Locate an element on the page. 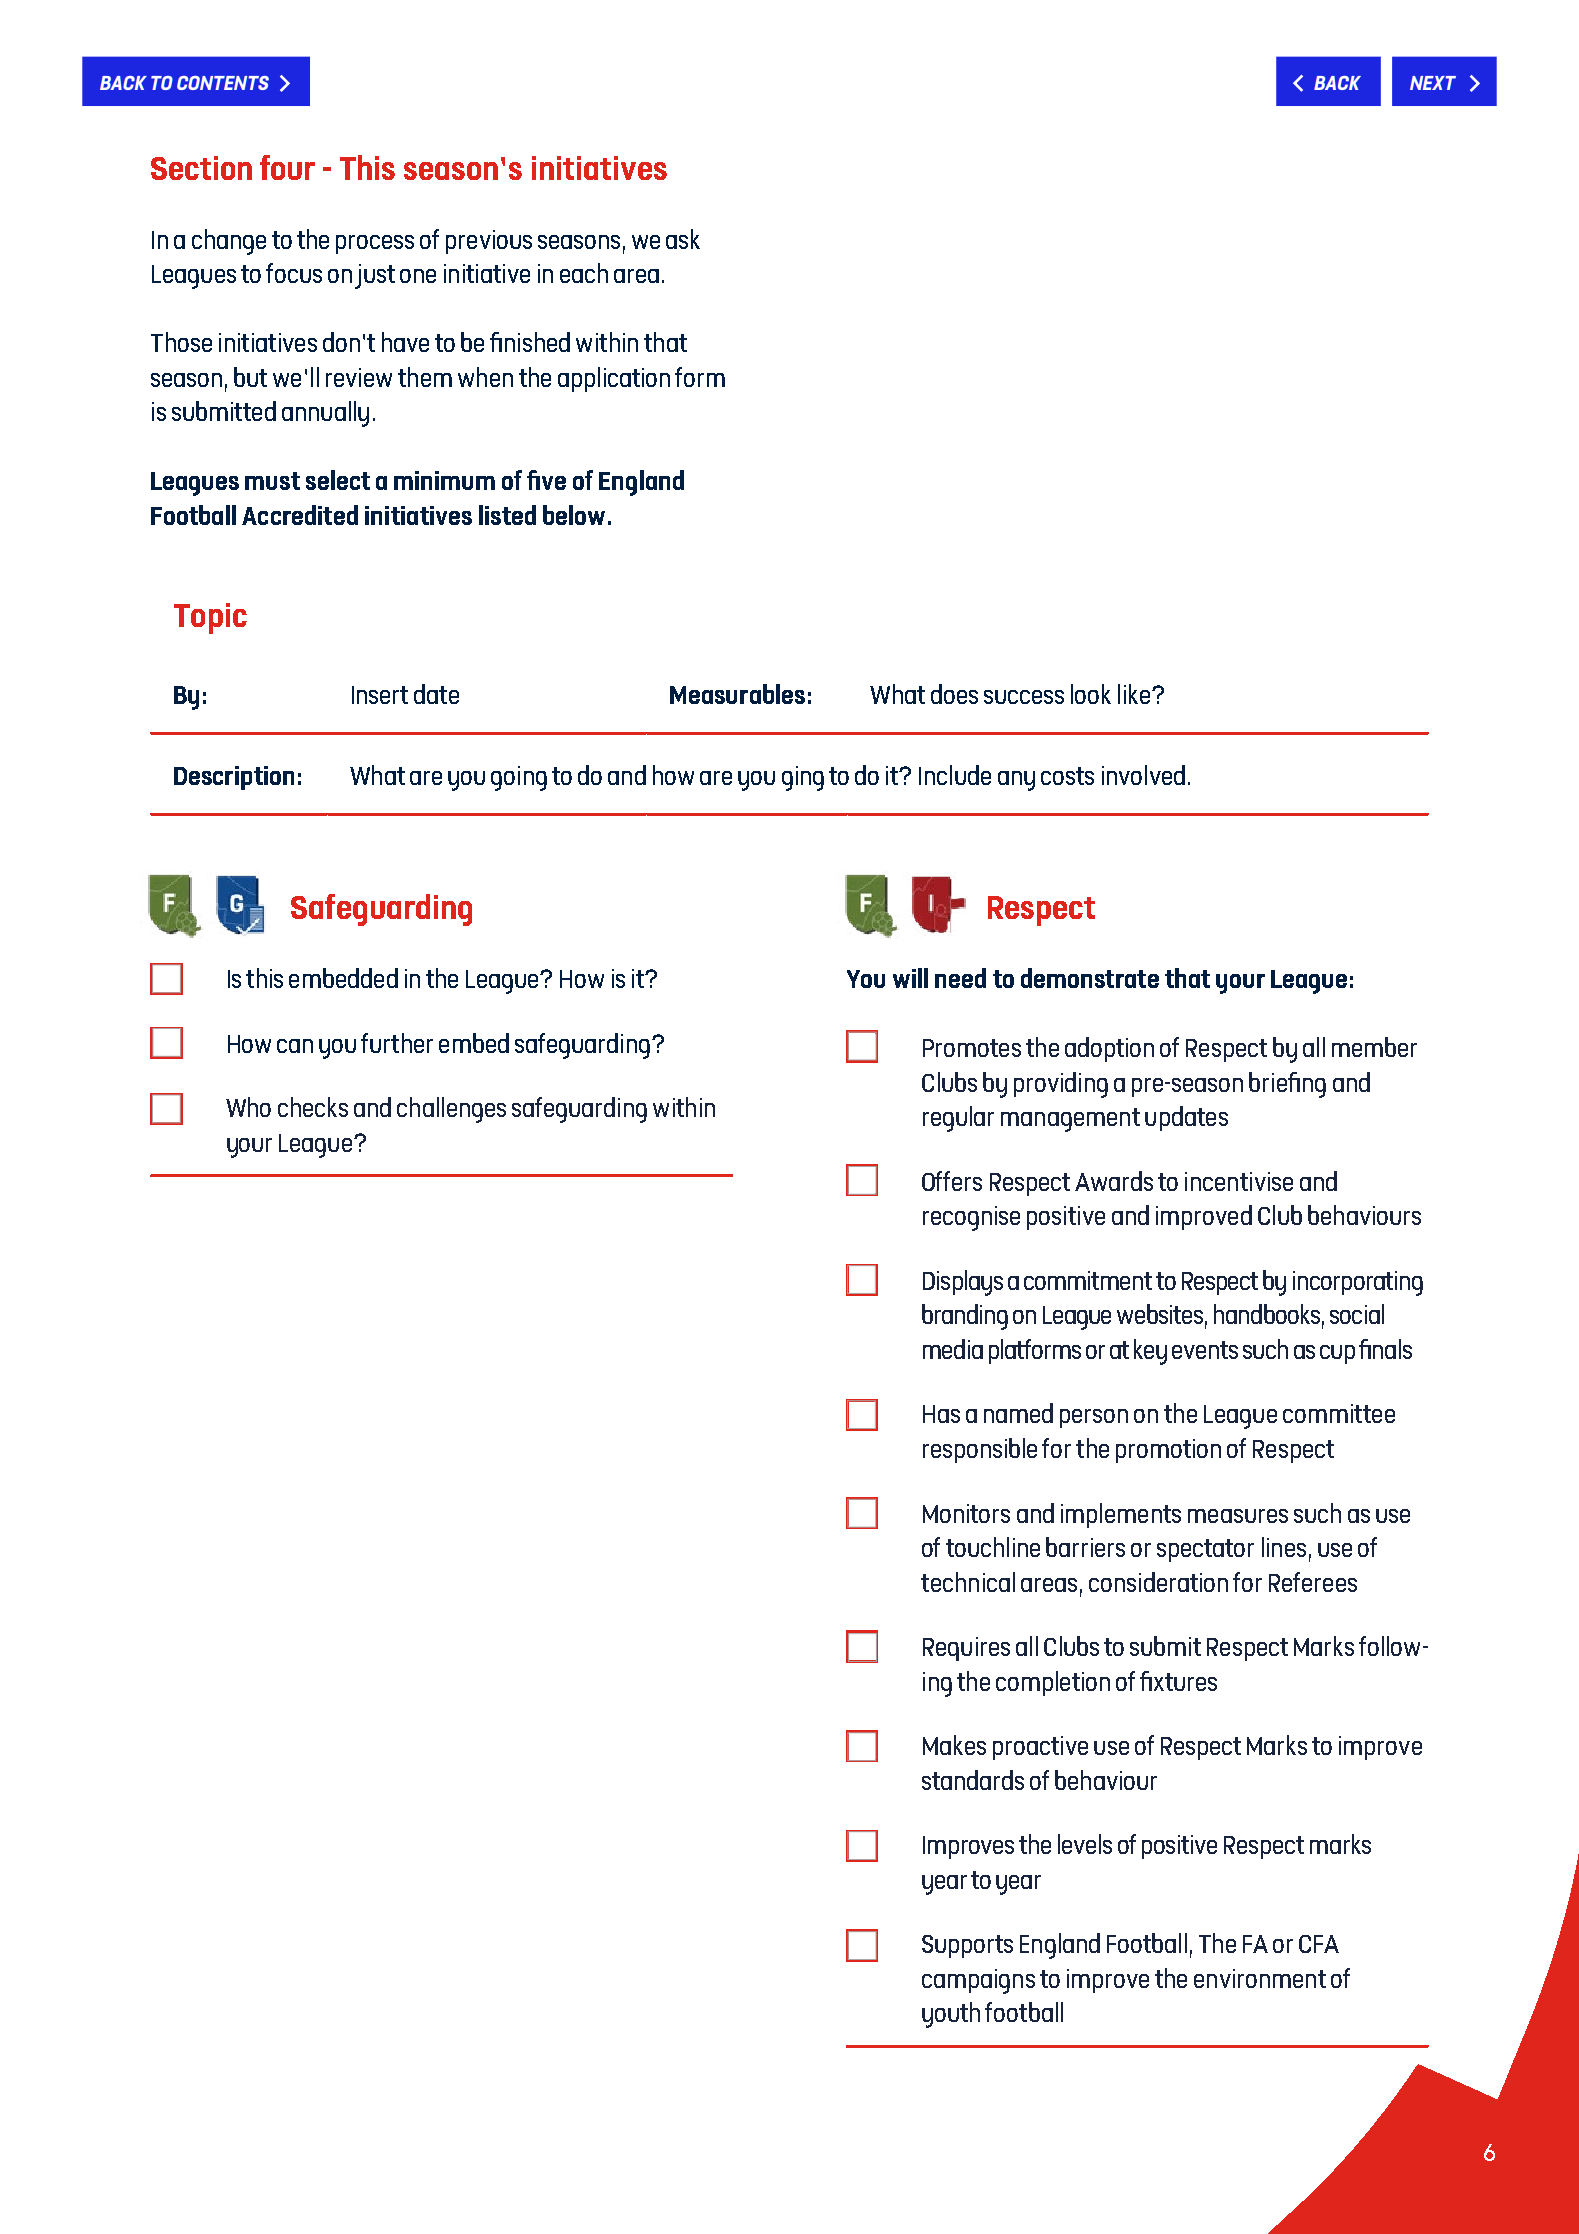  environment is located at coordinates (1260, 1978).
